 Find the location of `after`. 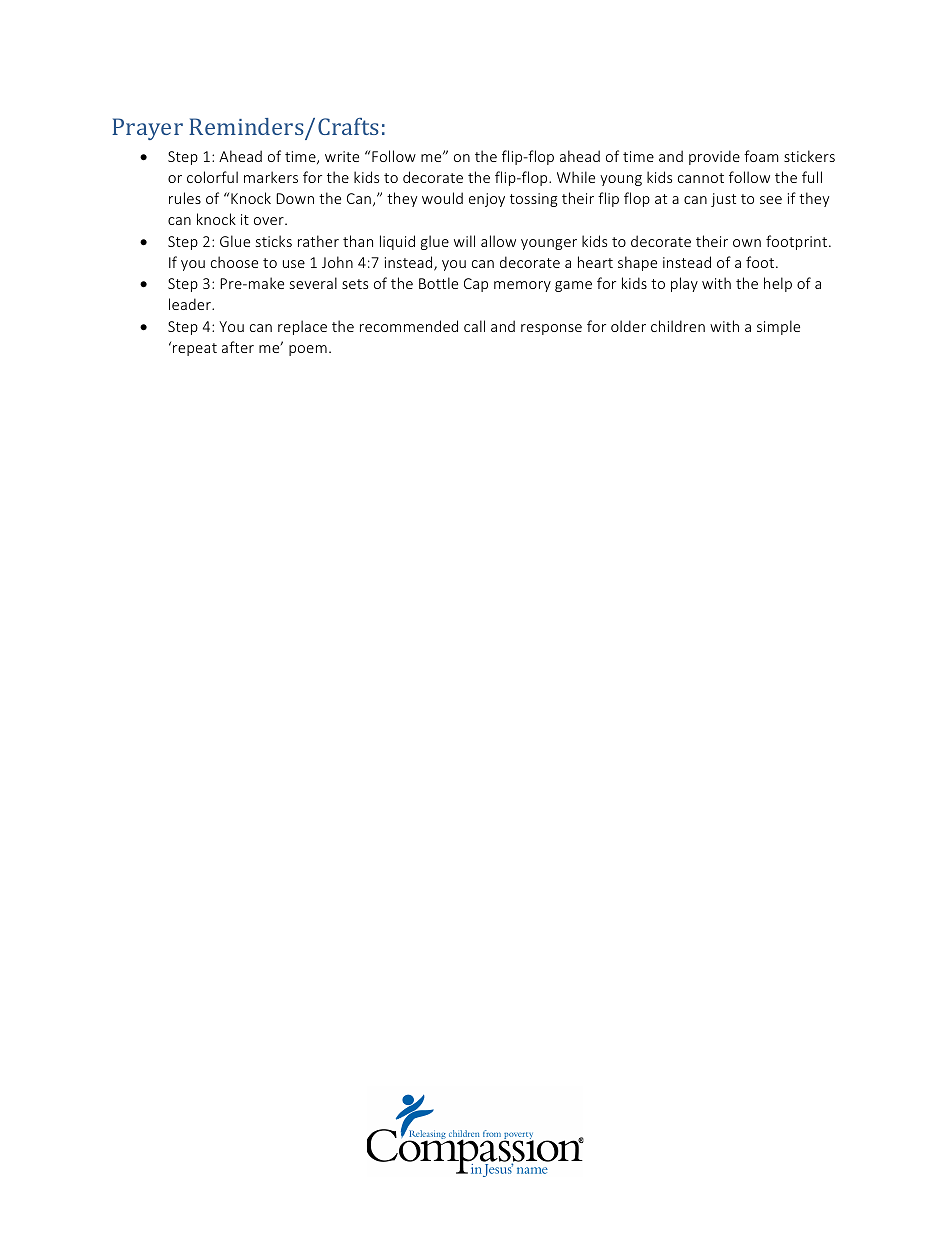

after is located at coordinates (238, 347).
